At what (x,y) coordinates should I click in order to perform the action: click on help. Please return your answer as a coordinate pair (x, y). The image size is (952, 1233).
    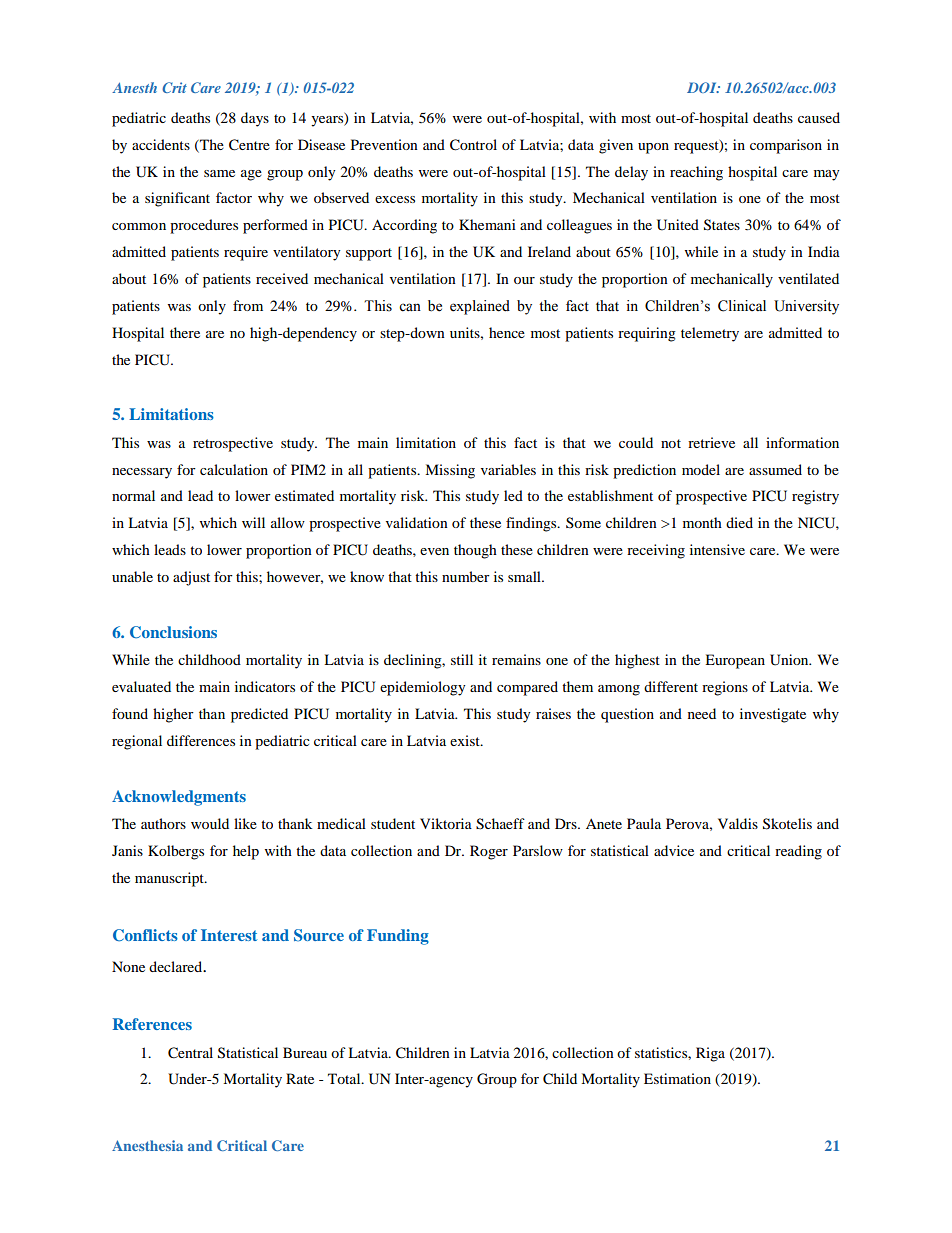
    Looking at the image, I should click on (246, 852).
